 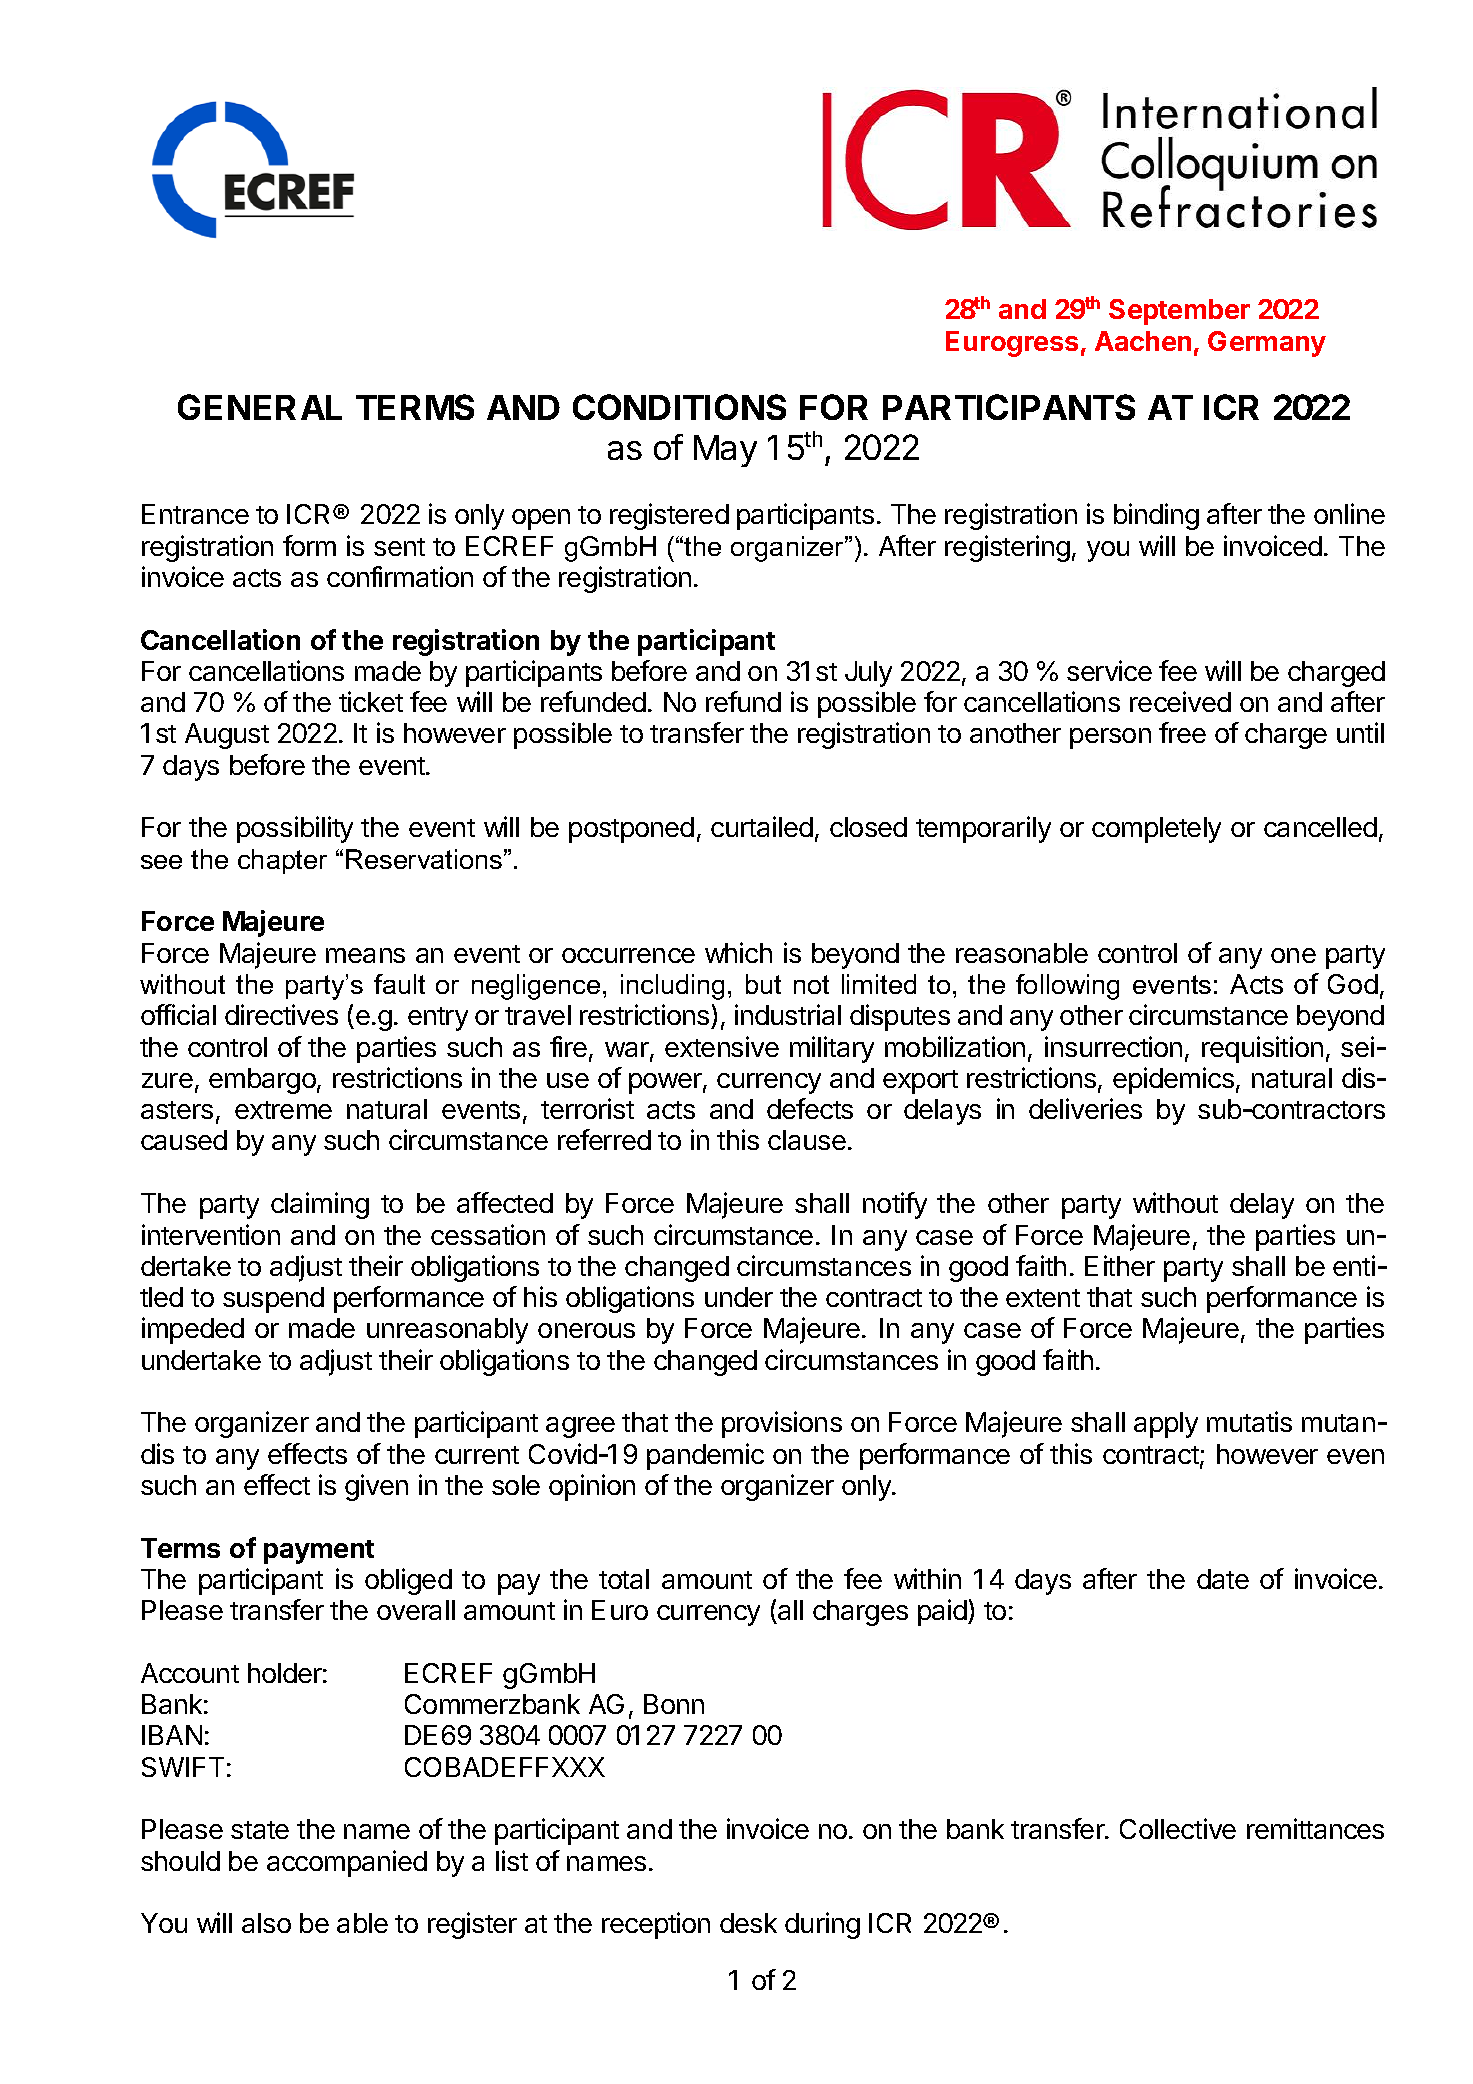 I want to click on curtailed, so click(x=762, y=826).
